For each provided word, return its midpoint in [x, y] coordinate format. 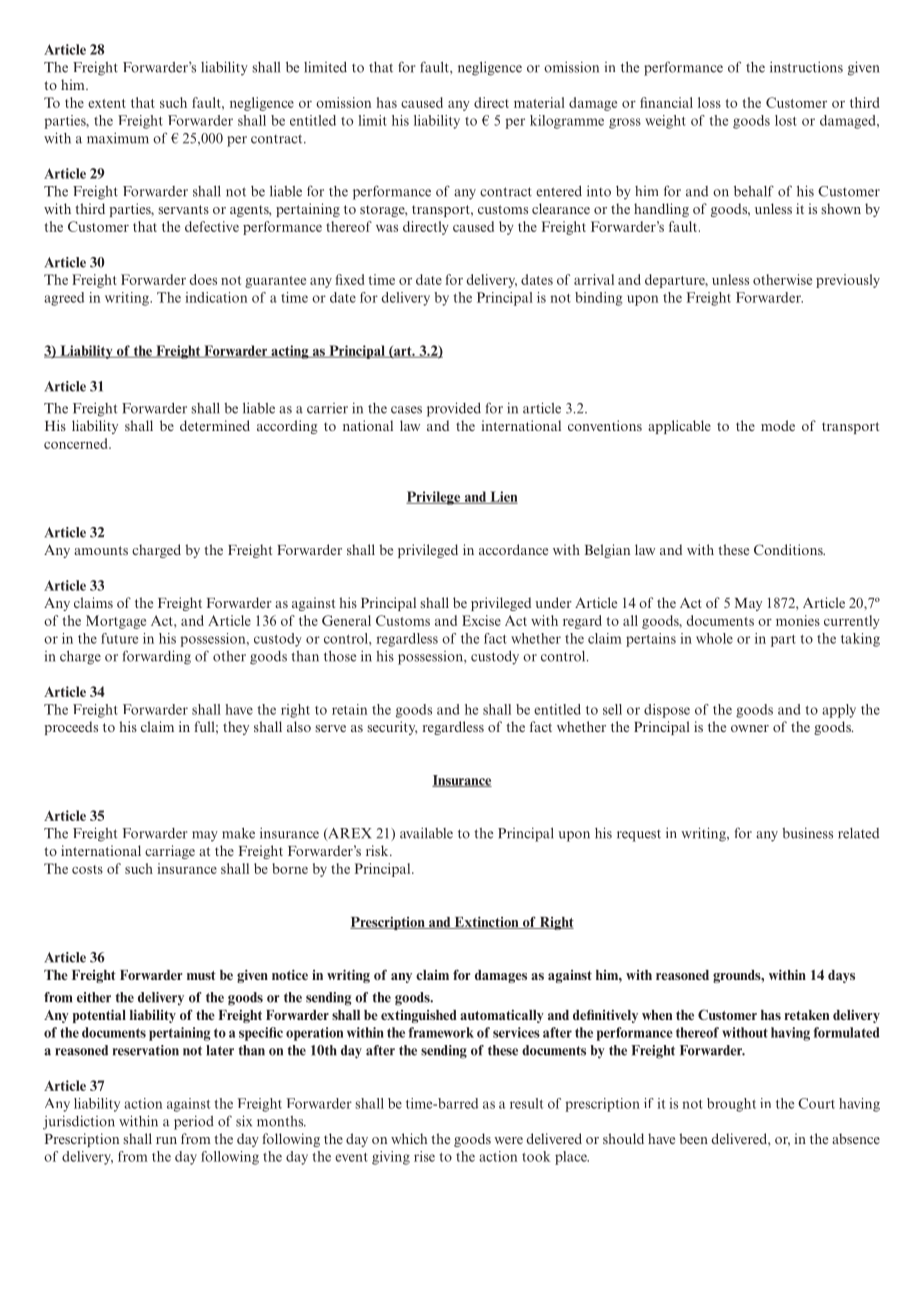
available [426, 833]
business [807, 833]
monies [798, 620]
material [539, 102]
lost [786, 120]
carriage [170, 852]
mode [778, 425]
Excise [481, 620]
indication [216, 297]
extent [107, 103]
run [166, 1140]
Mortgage [116, 622]
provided [454, 409]
